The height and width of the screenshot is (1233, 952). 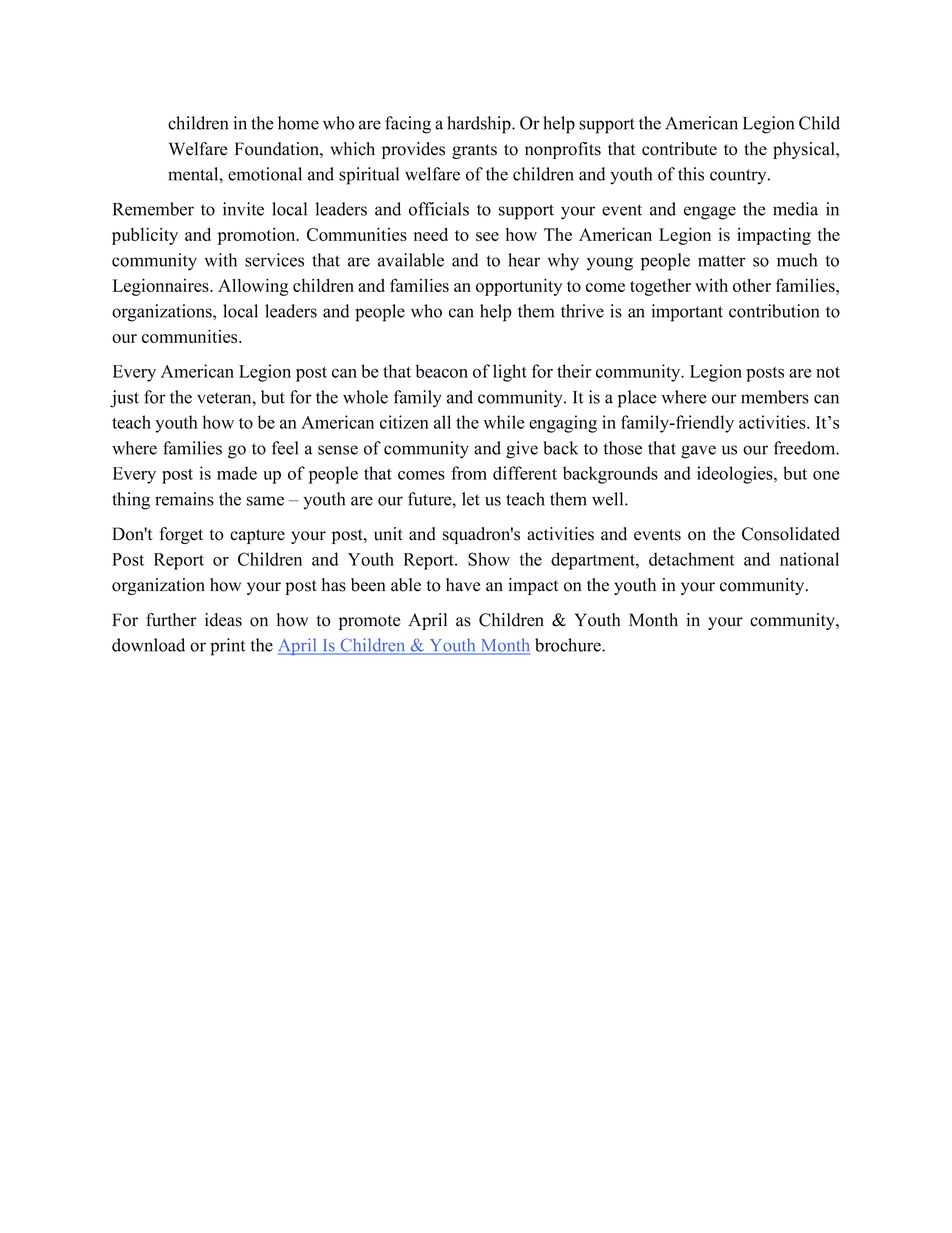 I want to click on hear, so click(x=524, y=260).
